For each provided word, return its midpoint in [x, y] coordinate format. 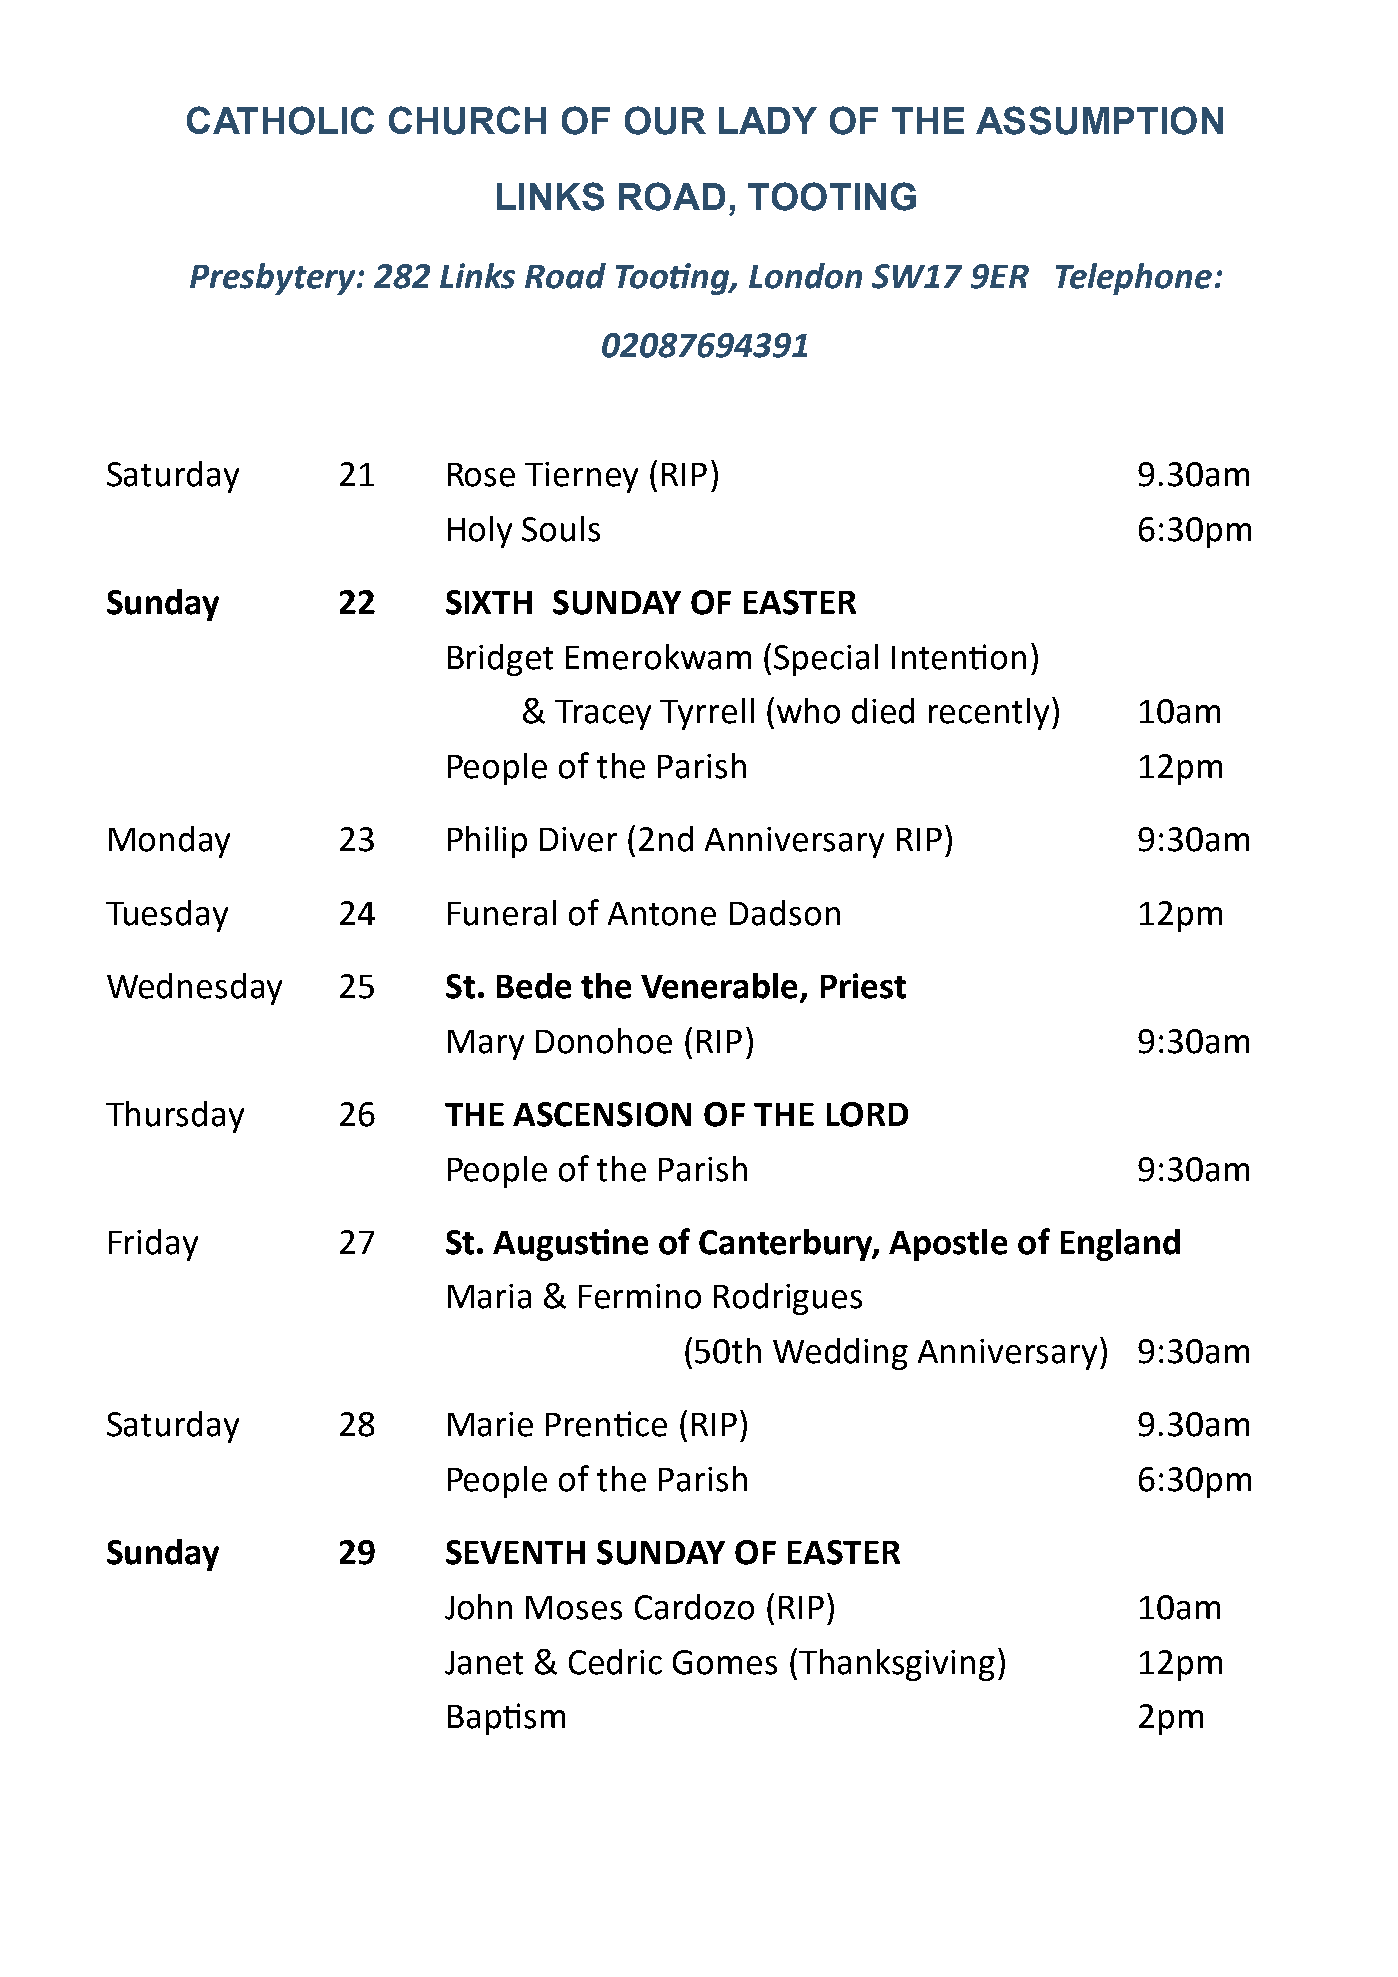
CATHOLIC [280, 120]
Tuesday [167, 916]
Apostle [948, 1245]
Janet [484, 1663]
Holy [480, 532]
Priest [863, 986]
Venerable [721, 987]
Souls [561, 529]
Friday [153, 1245]
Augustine [570, 1245]
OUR [665, 120]
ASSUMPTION [1099, 120]
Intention [959, 657]
